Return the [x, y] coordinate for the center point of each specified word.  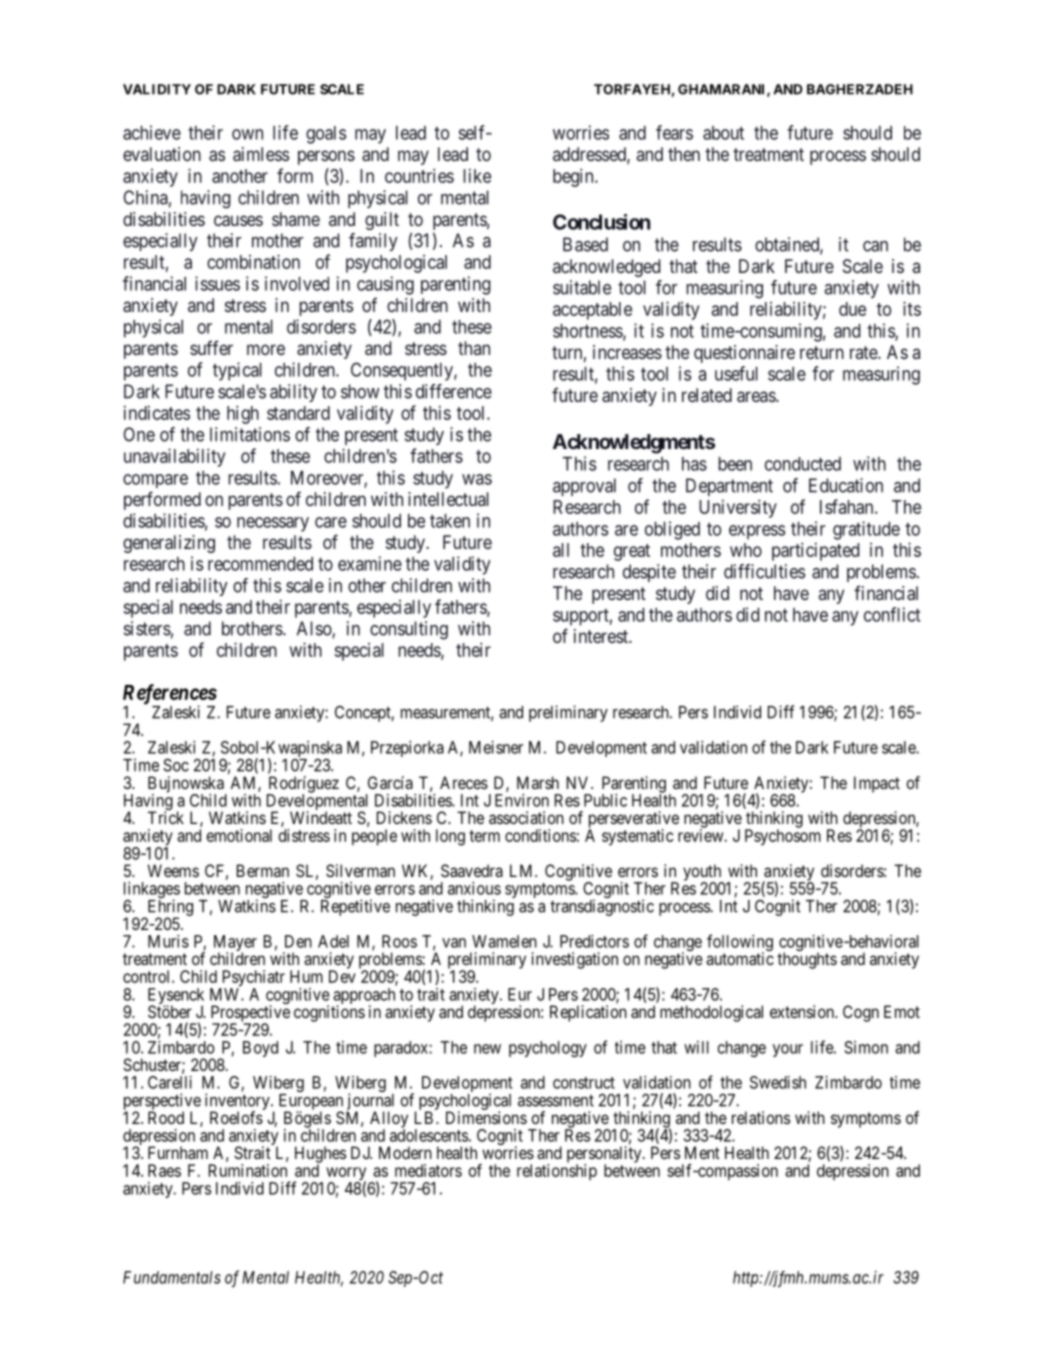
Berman [263, 870]
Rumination [248, 1170]
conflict [892, 614]
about [723, 133]
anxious [474, 888]
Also [315, 629]
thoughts [807, 960]
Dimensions [486, 1117]
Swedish [778, 1082]
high [243, 414]
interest [602, 636]
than [474, 348]
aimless [261, 154]
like [477, 175]
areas [757, 396]
